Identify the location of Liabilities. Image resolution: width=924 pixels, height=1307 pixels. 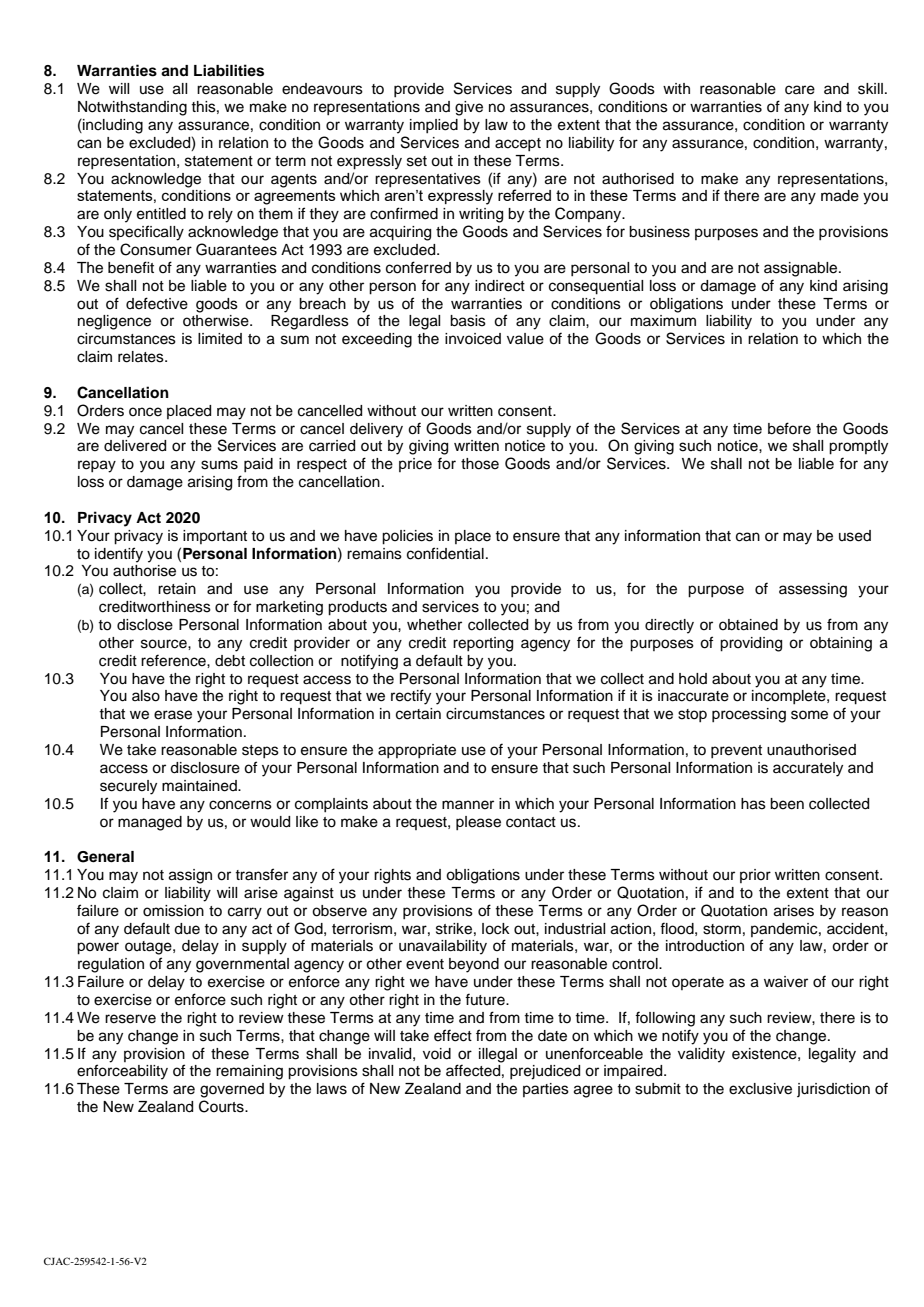
(229, 70).
